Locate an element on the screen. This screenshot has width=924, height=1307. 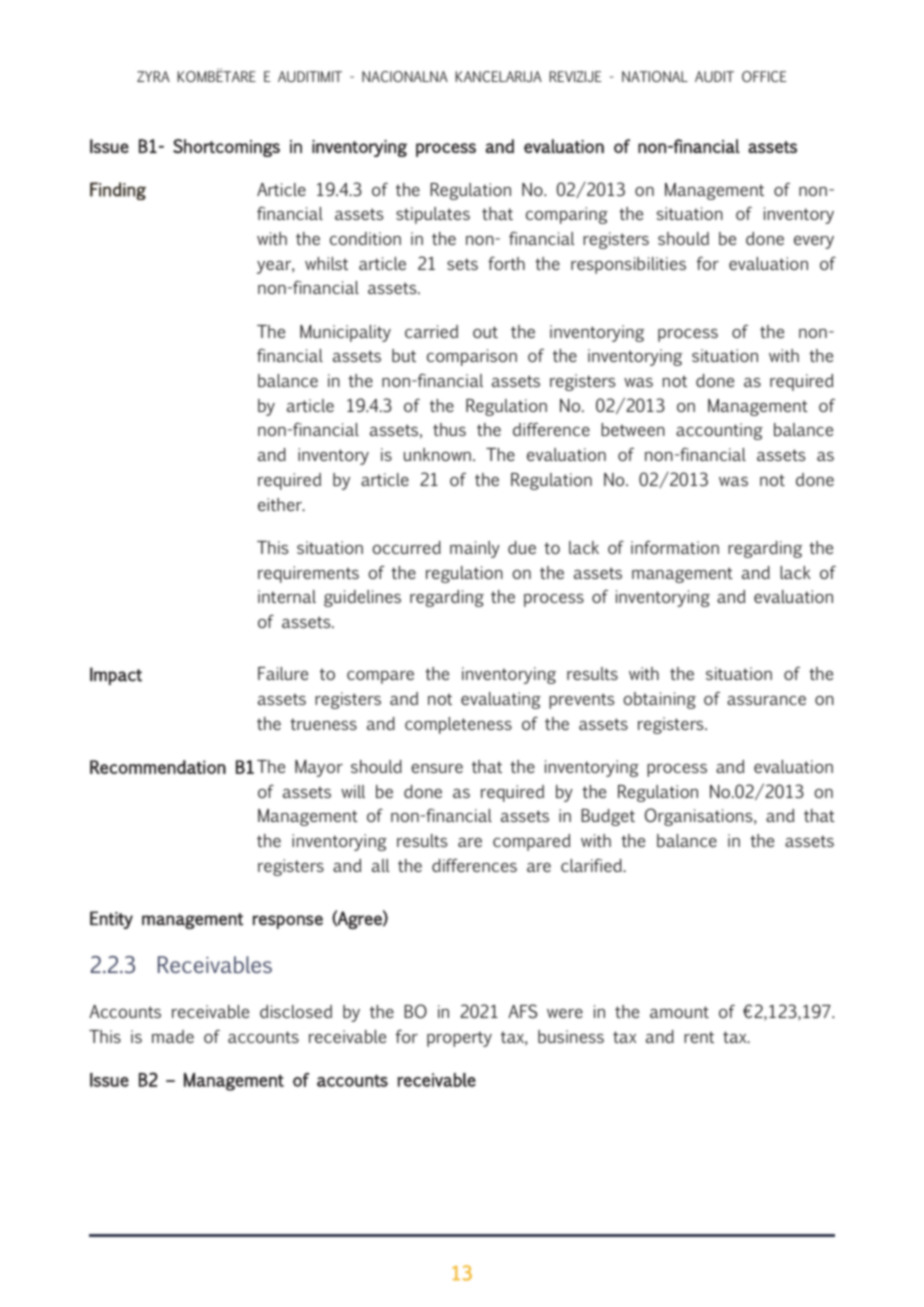
OFFICE is located at coordinates (764, 76).
